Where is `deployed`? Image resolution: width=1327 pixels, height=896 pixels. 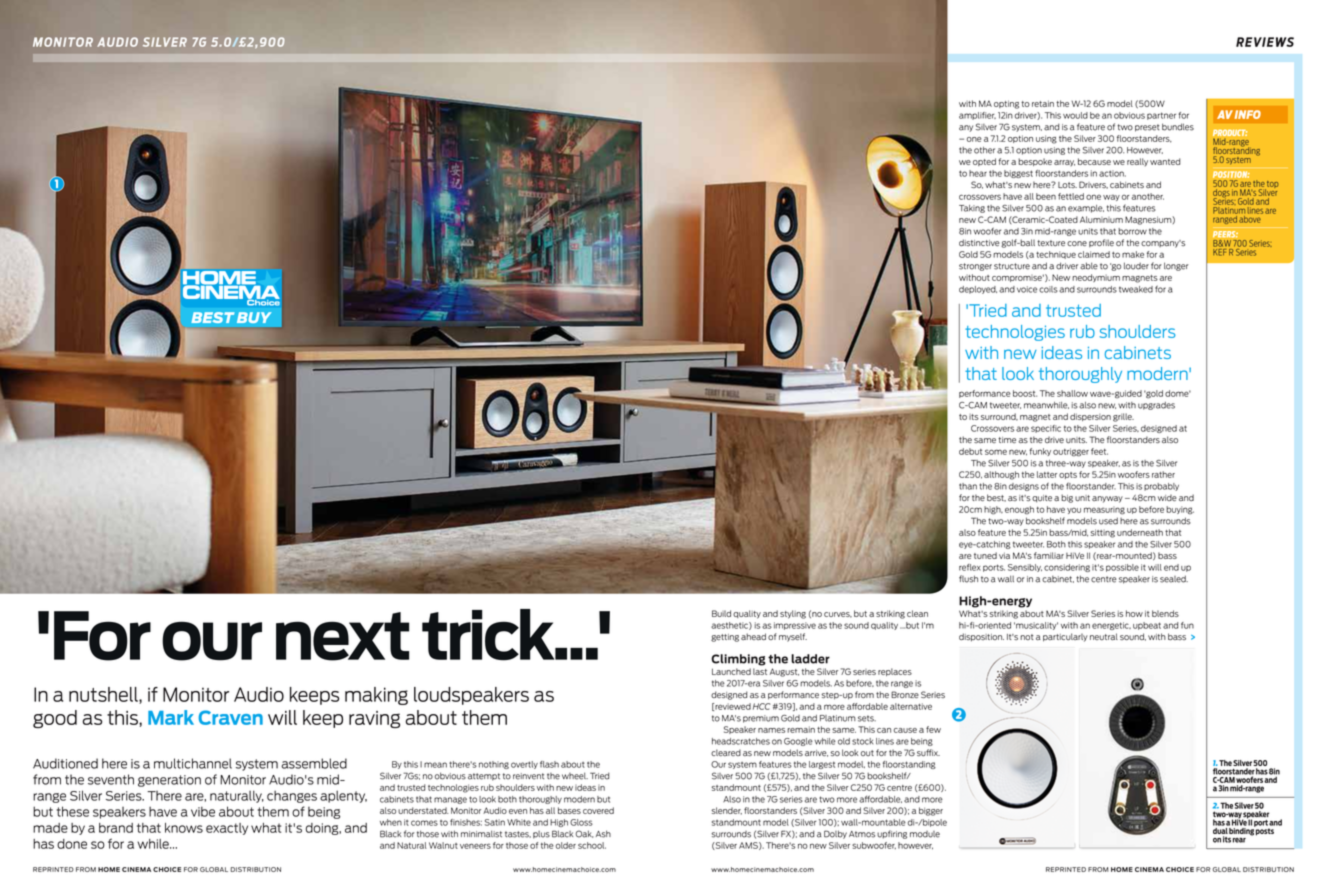 deployed is located at coordinates (978, 290).
